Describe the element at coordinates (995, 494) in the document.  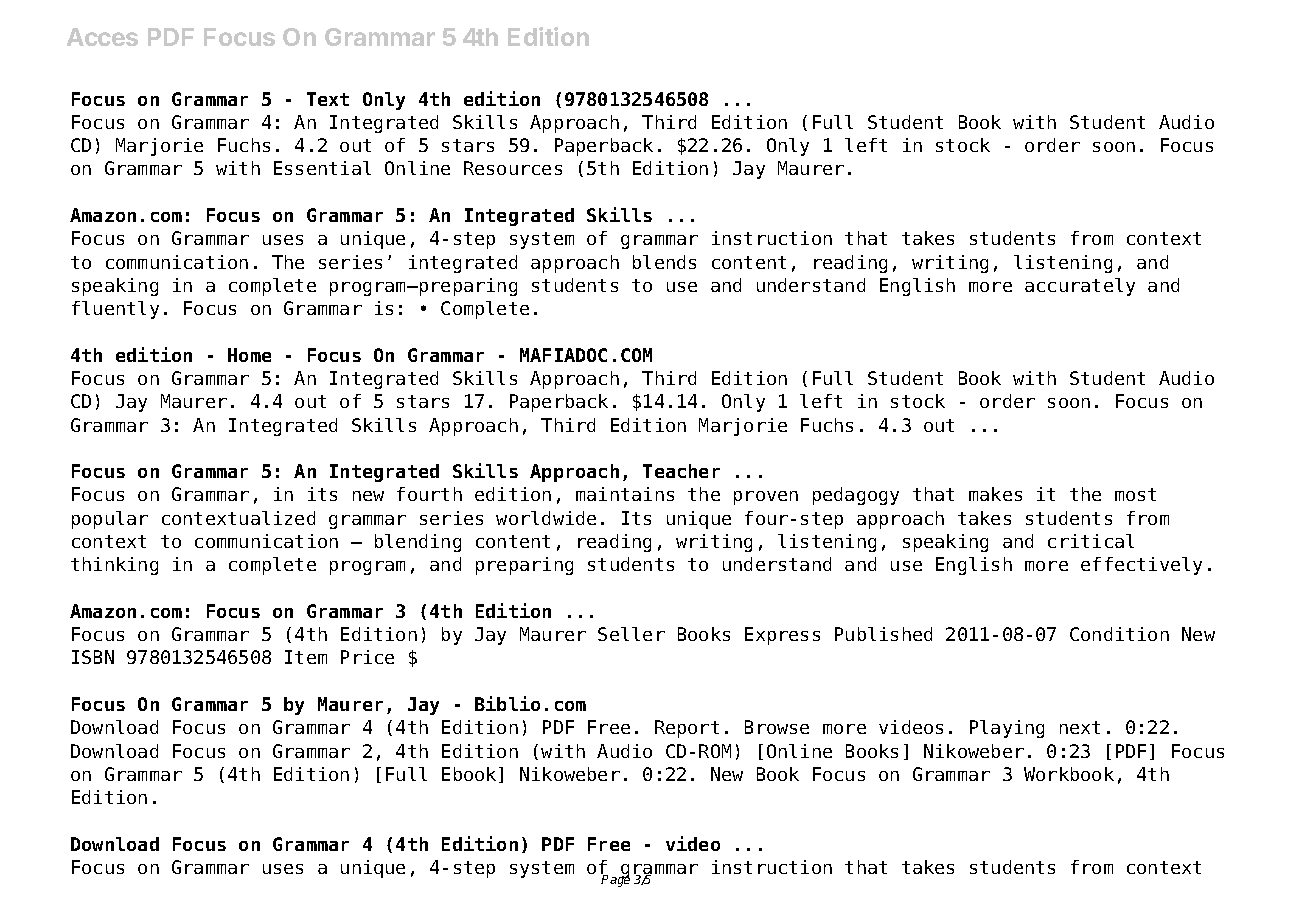
I see `makes` at that location.
